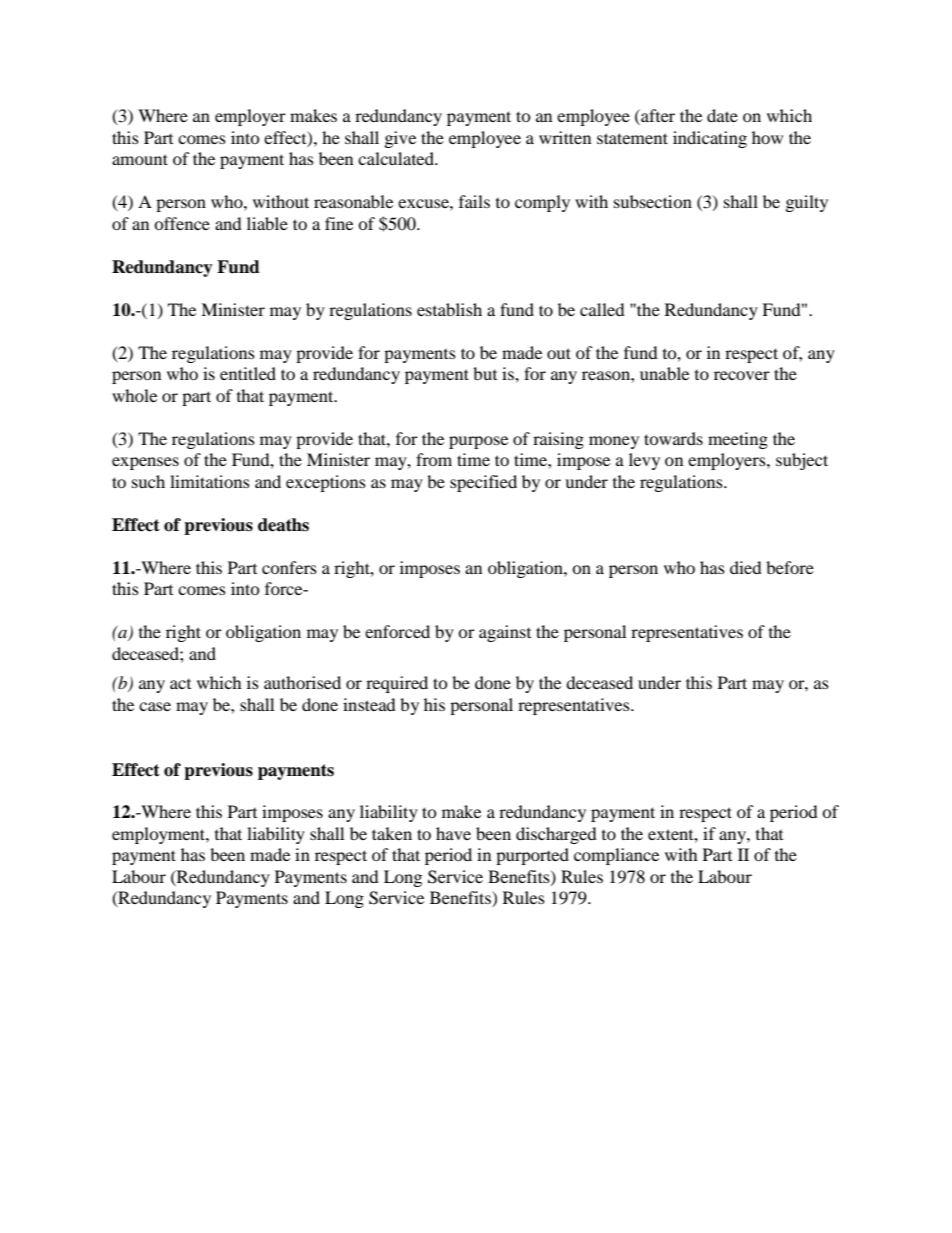 The height and width of the screenshot is (1233, 952). I want to click on give, so click(400, 139).
